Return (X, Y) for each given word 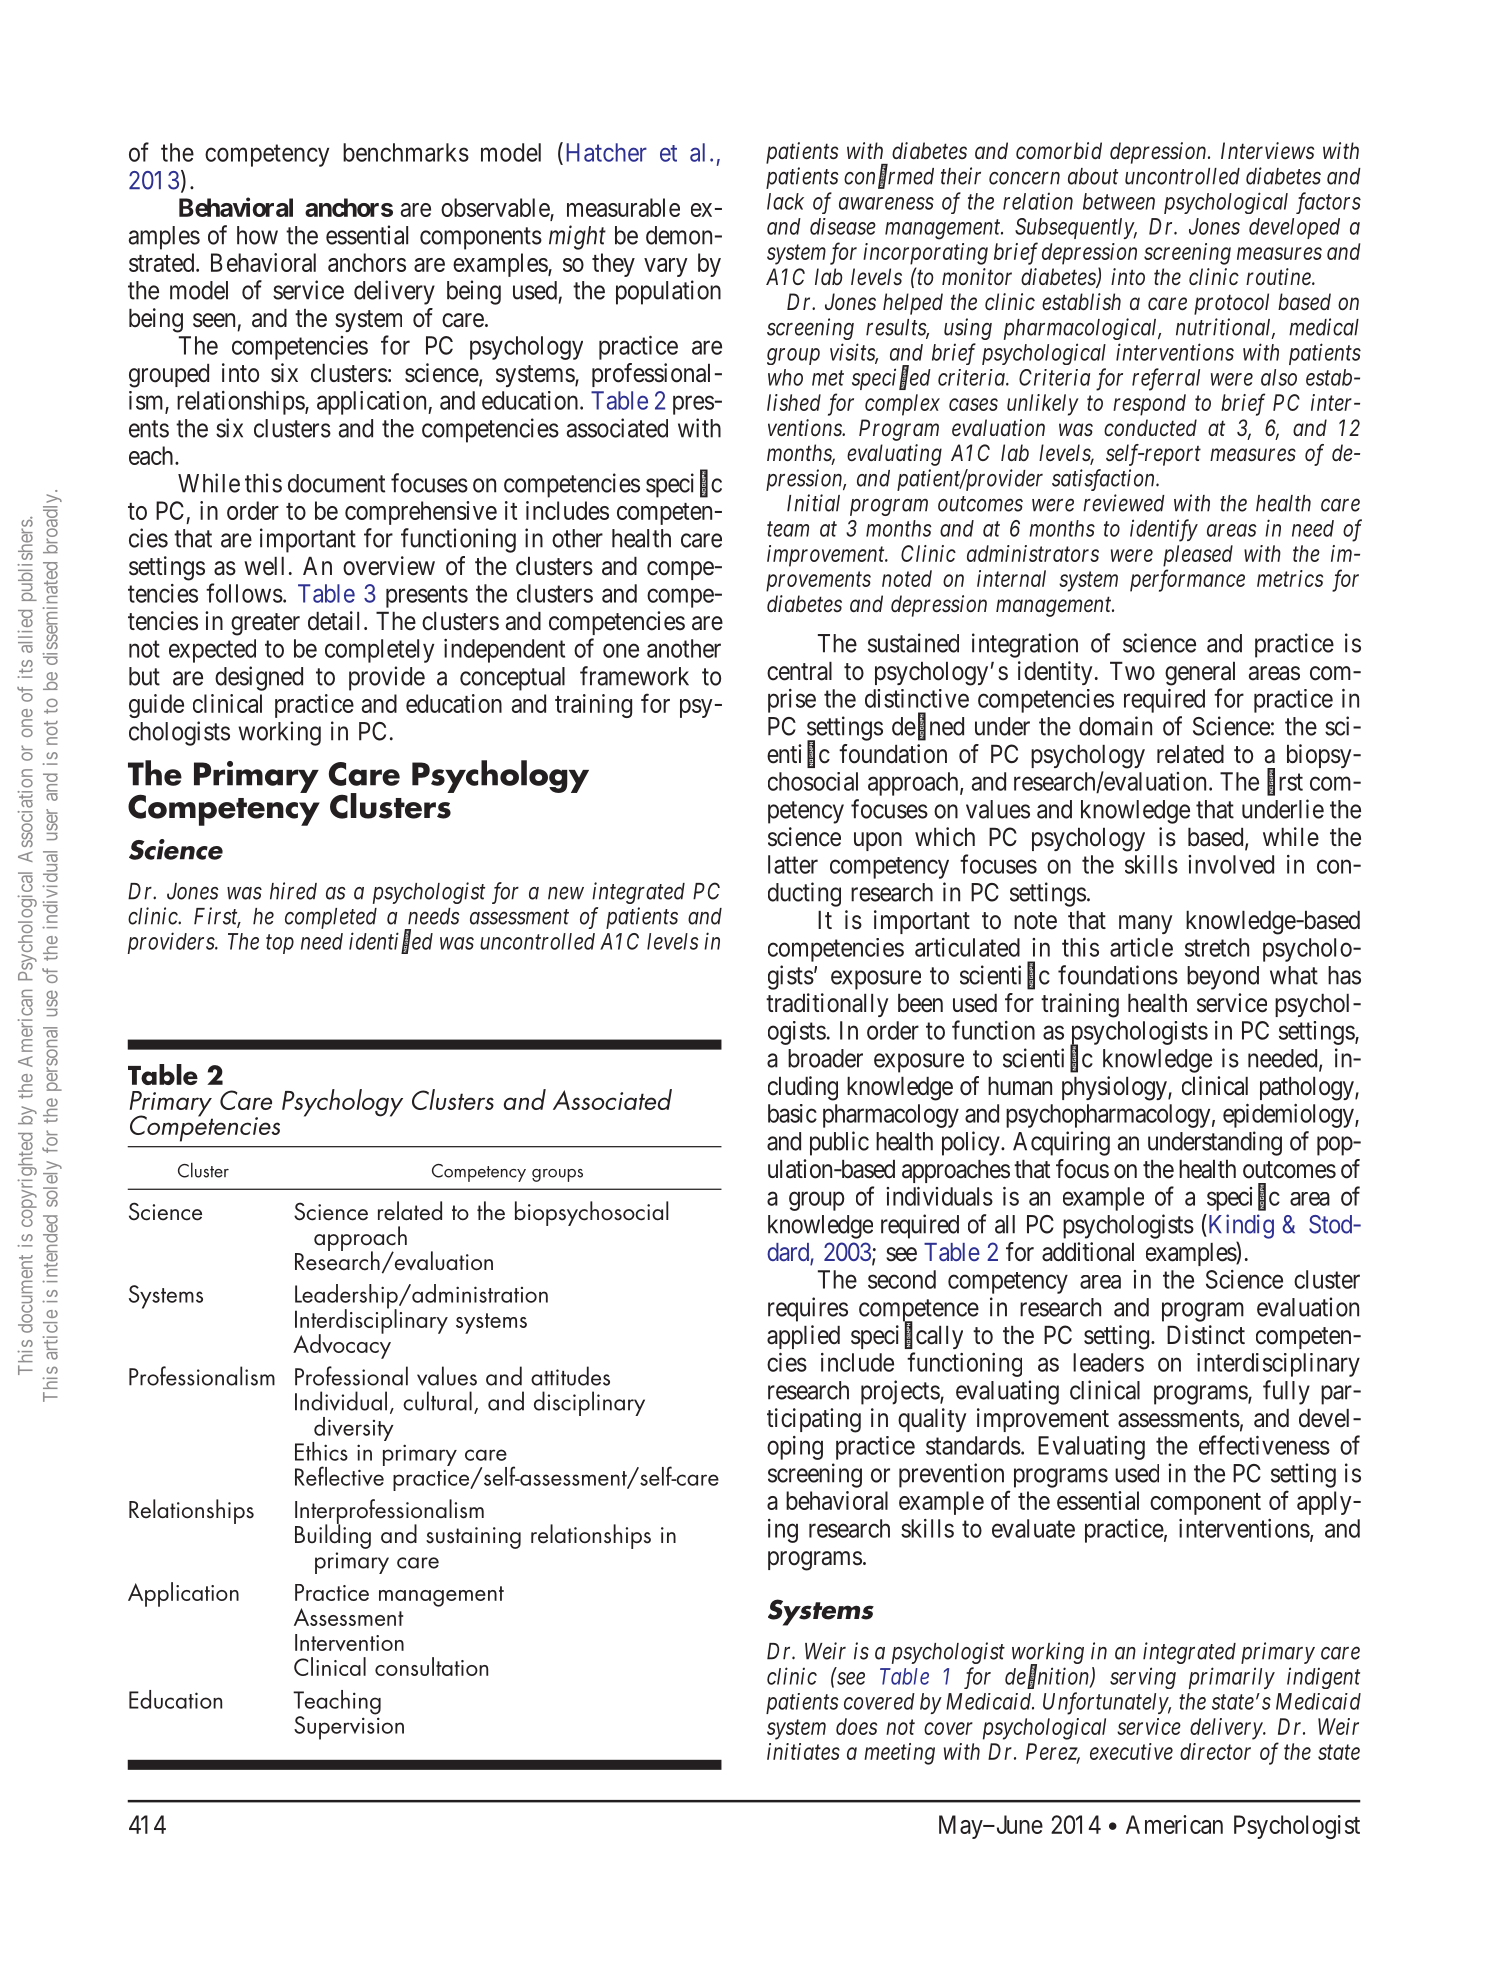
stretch (1217, 947)
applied (803, 1337)
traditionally (827, 1005)
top (280, 944)
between (1119, 201)
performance (1187, 580)
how (257, 235)
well (264, 566)
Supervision (349, 1727)
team (788, 529)
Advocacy (342, 1345)
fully (1286, 1392)
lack (785, 201)
